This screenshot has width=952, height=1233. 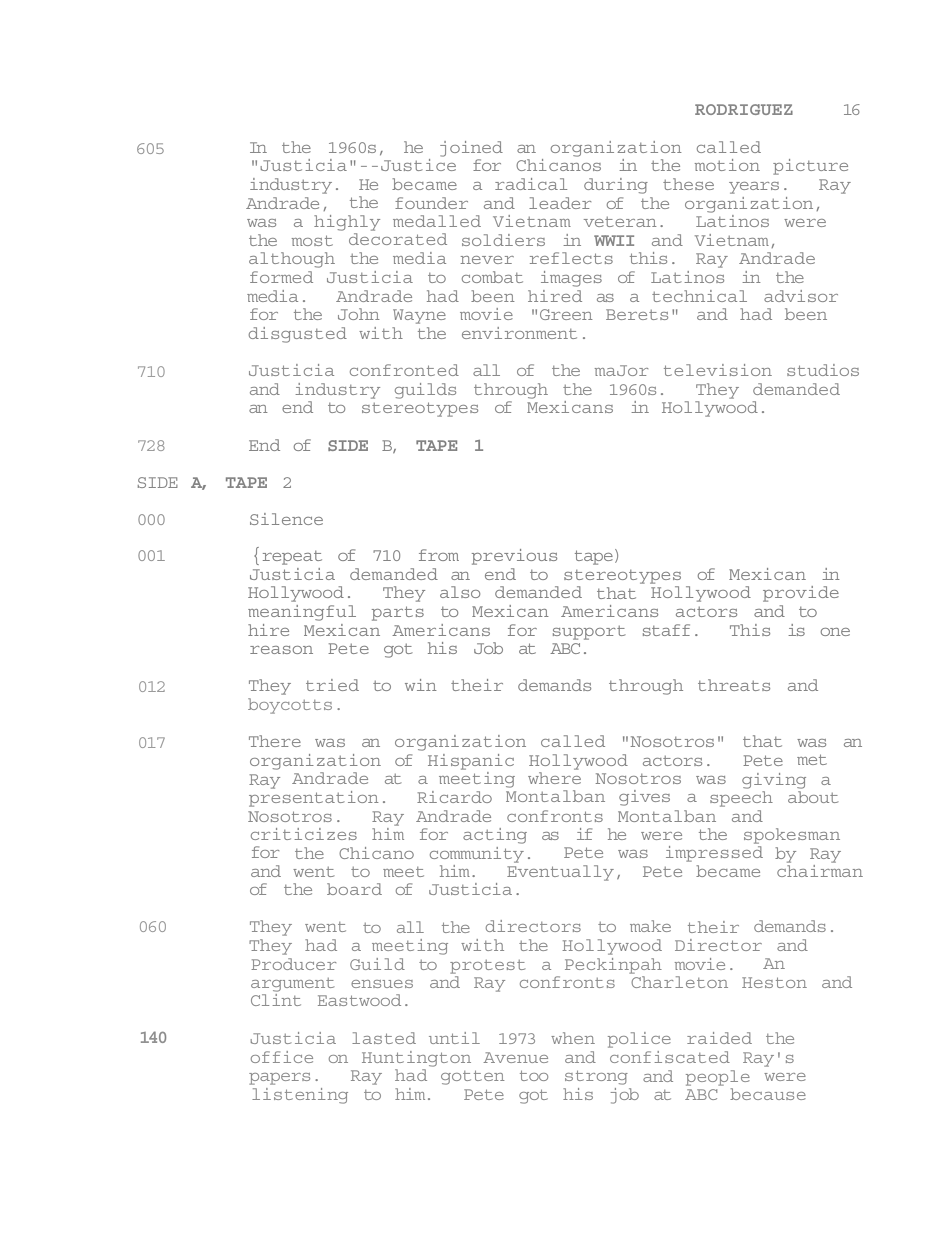 What do you see at coordinates (534, 1076) in the screenshot?
I see `too` at bounding box center [534, 1076].
